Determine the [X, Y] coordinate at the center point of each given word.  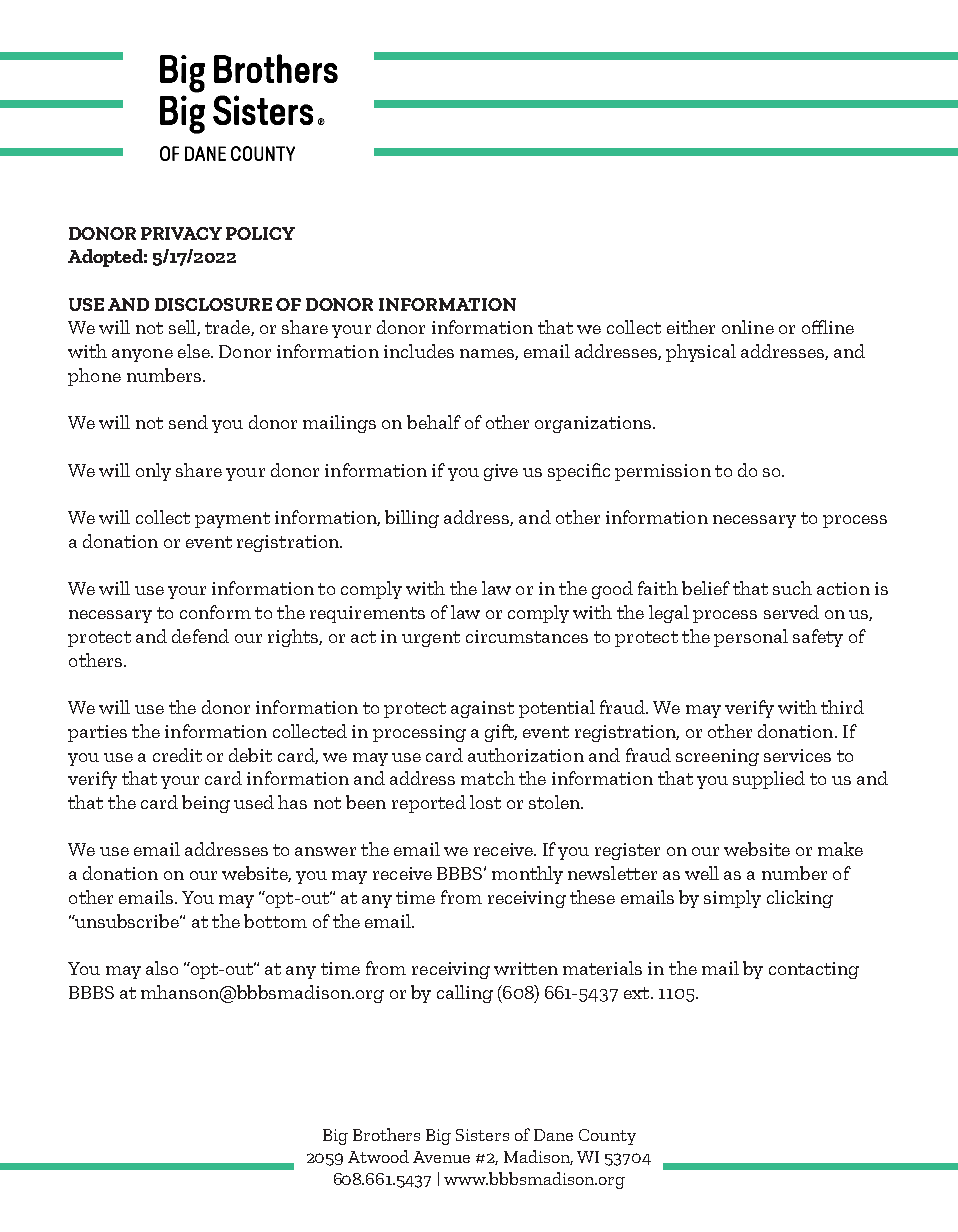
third [842, 707]
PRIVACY [181, 233]
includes [419, 351]
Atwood [378, 1156]
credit [177, 755]
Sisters [482, 1135]
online [748, 327]
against [482, 709]
